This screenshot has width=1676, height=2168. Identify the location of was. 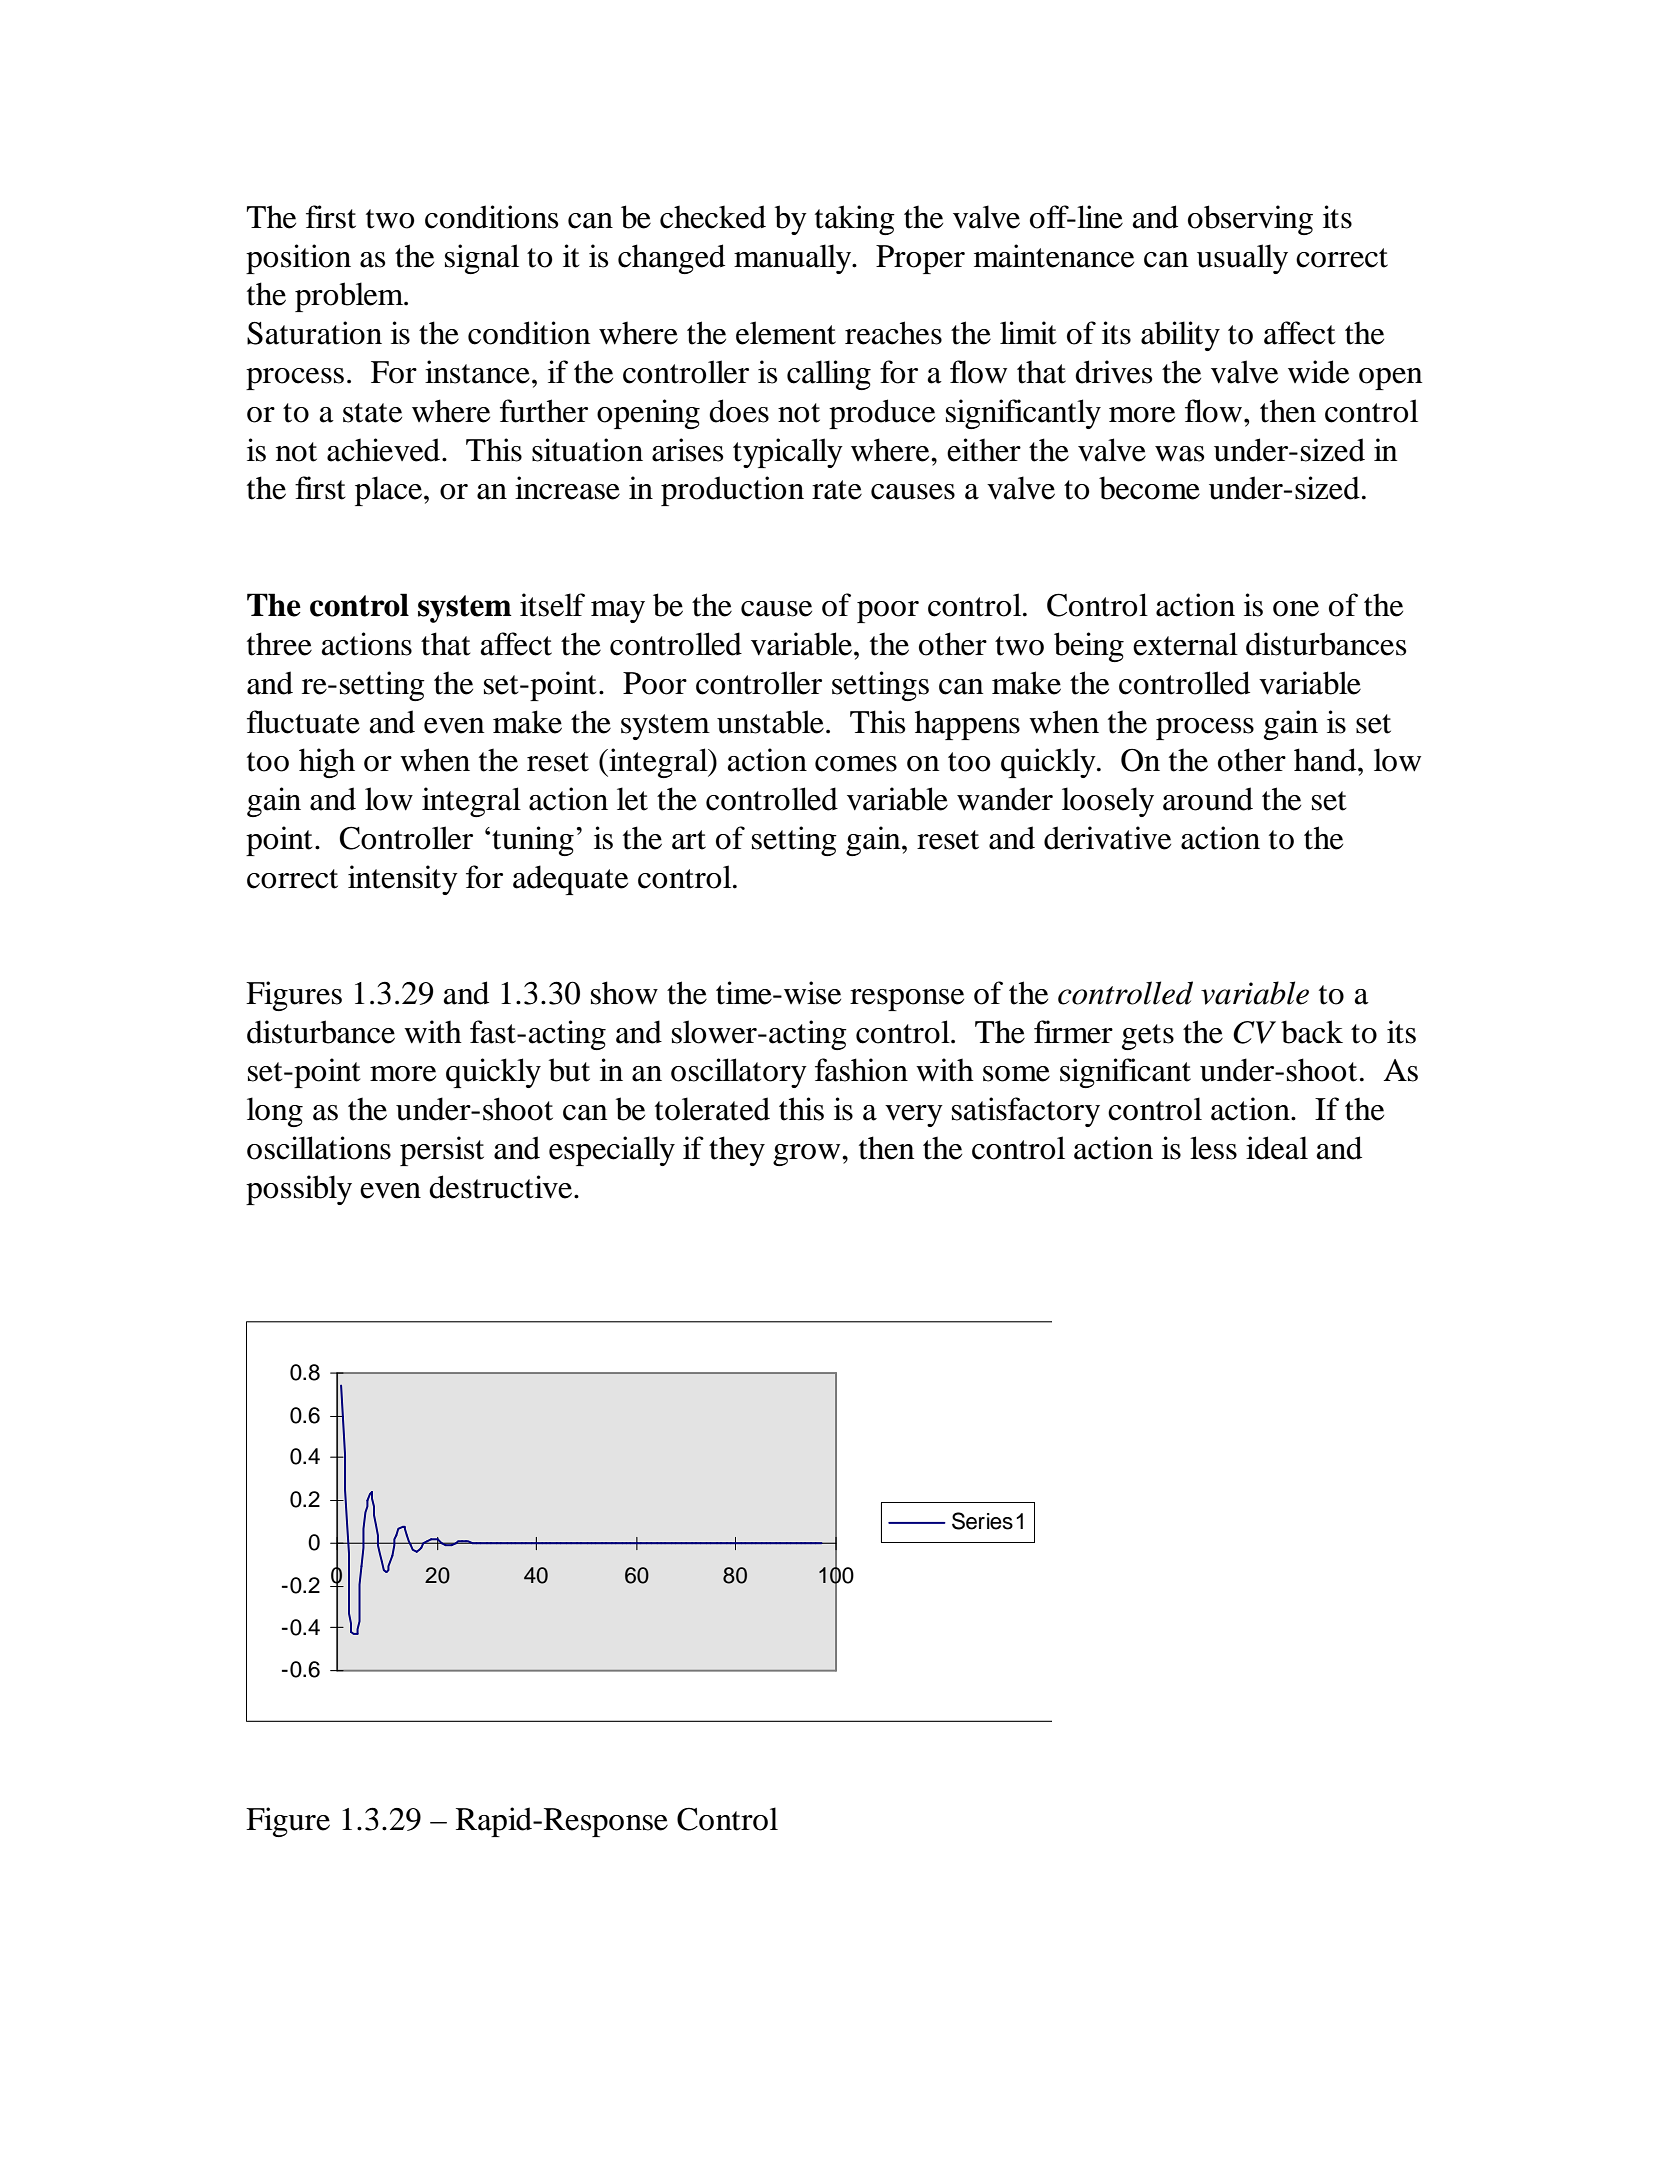
(1179, 454).
